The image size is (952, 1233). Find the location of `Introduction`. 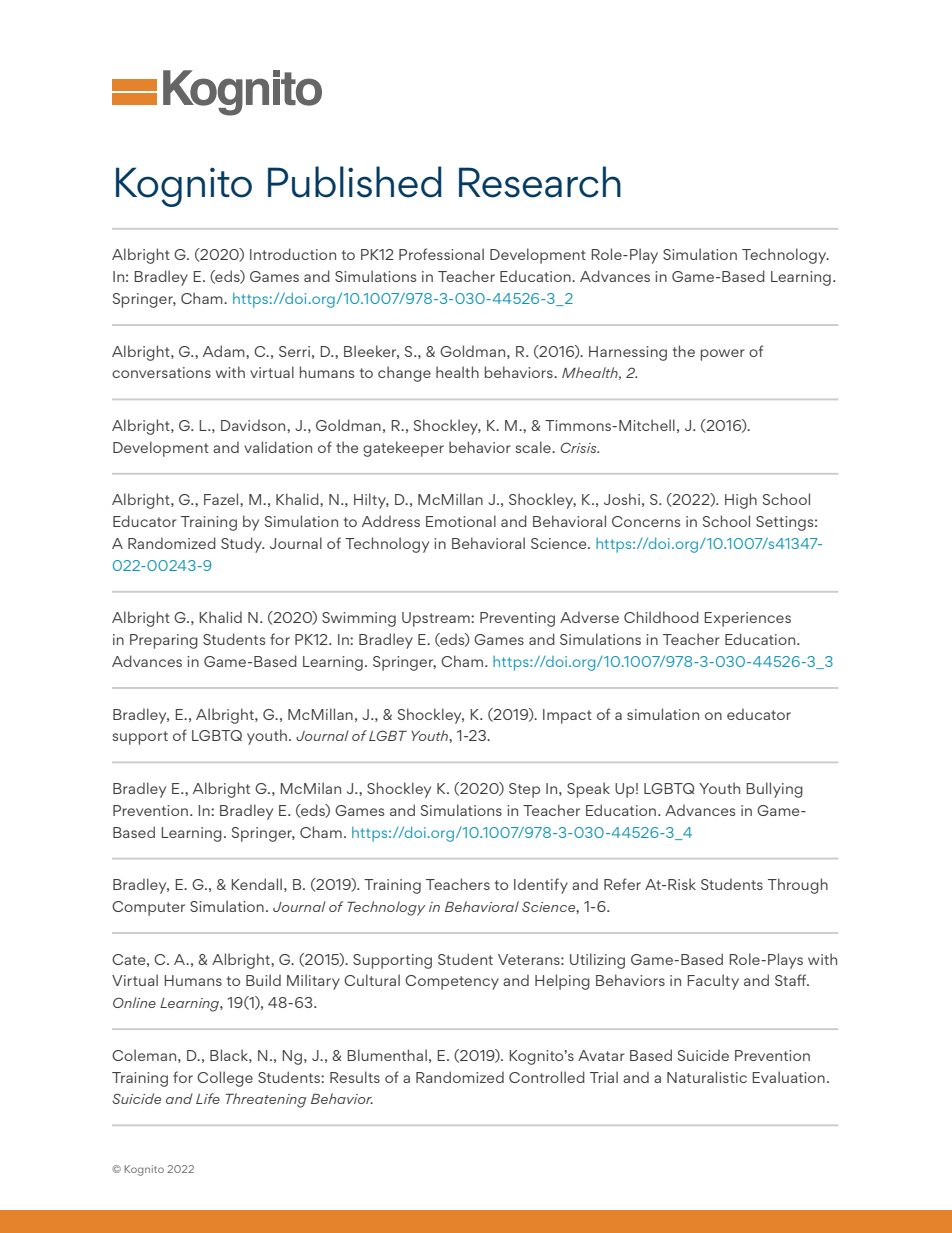

Introduction is located at coordinates (293, 254).
